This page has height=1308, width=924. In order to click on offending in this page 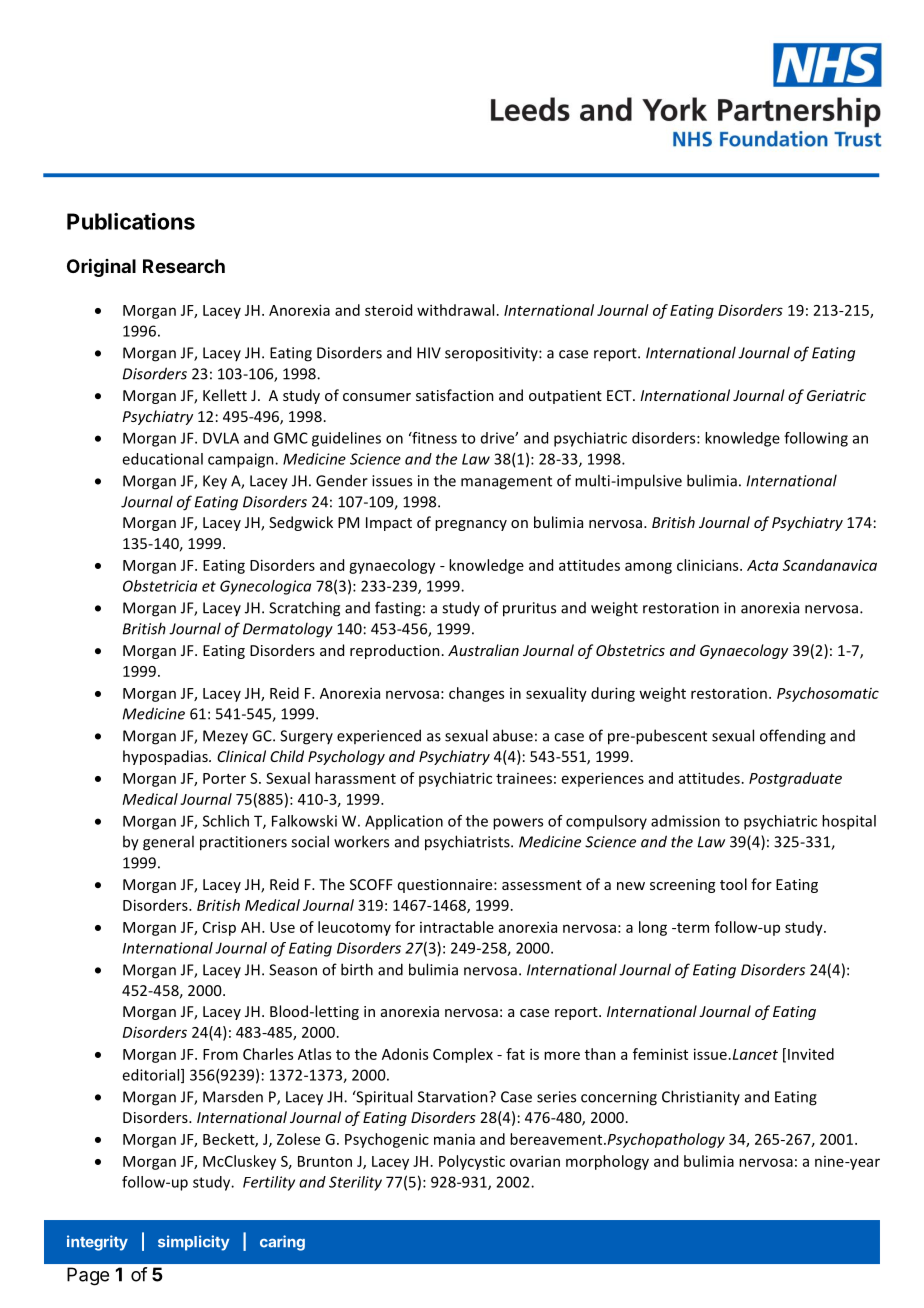, I will do `click(793, 737)`.
